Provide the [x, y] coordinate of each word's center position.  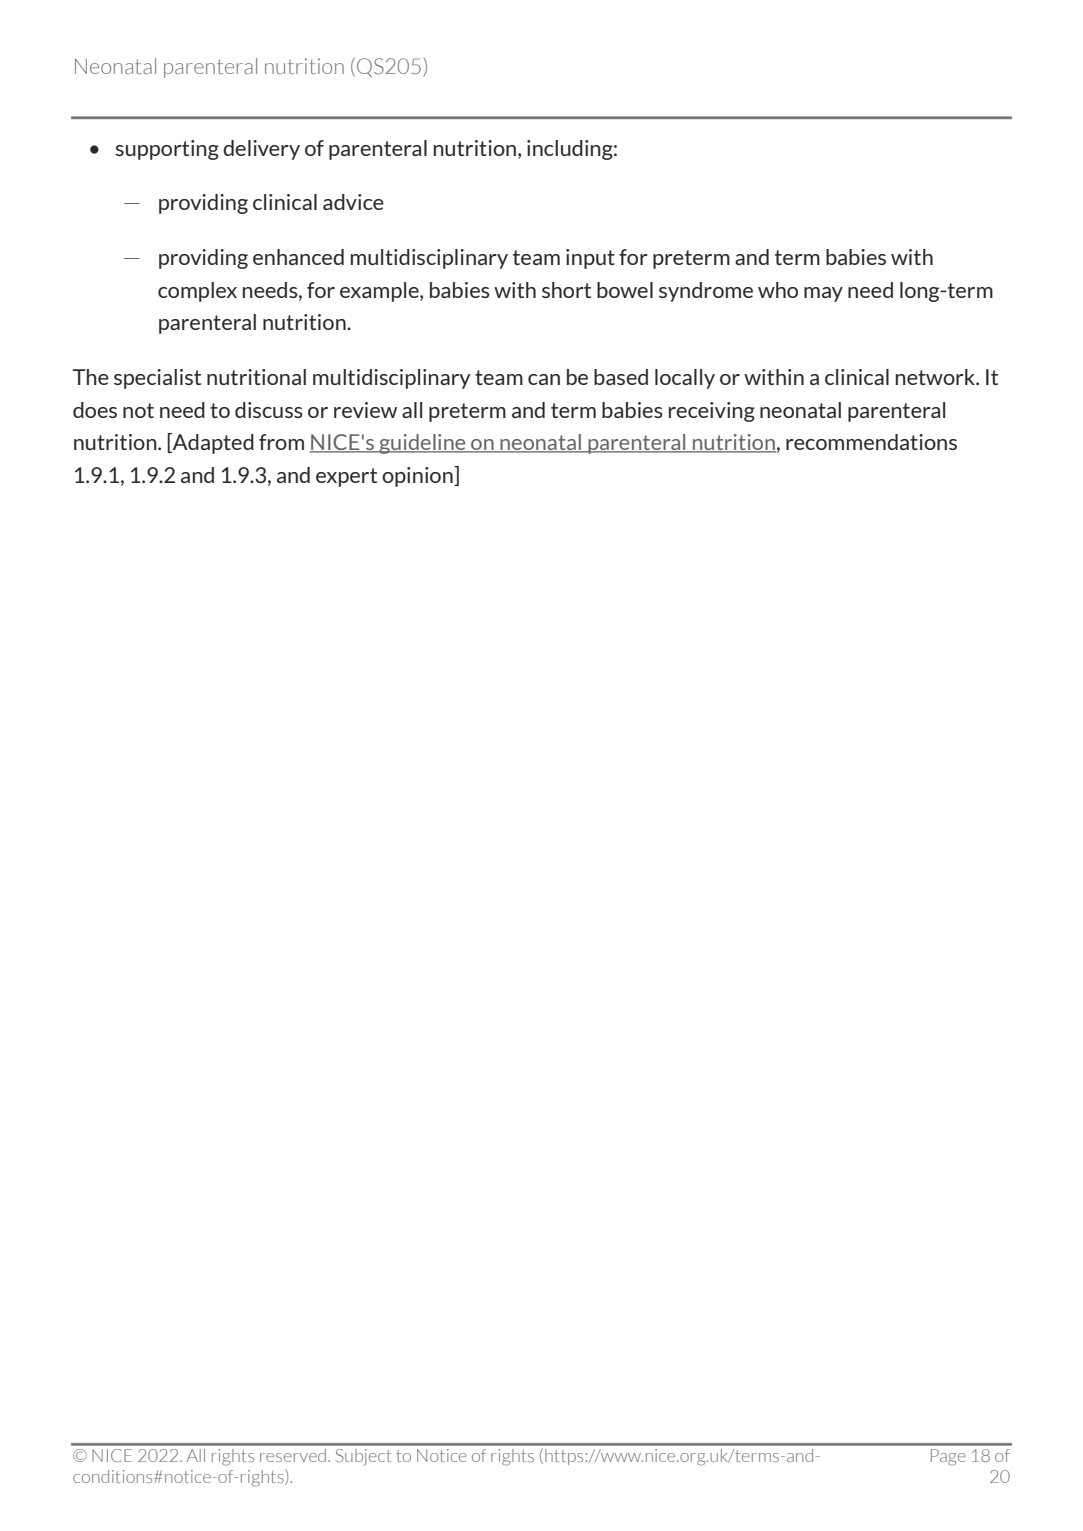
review [365, 410]
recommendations [871, 442]
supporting [167, 150]
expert [346, 477]
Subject [362, 1455]
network [937, 377]
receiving [712, 412]
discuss [269, 410]
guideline [422, 444]
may [823, 294]
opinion [418, 476]
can [544, 379]
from [281, 442]
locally [685, 379]
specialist [157, 379]
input [590, 259]
